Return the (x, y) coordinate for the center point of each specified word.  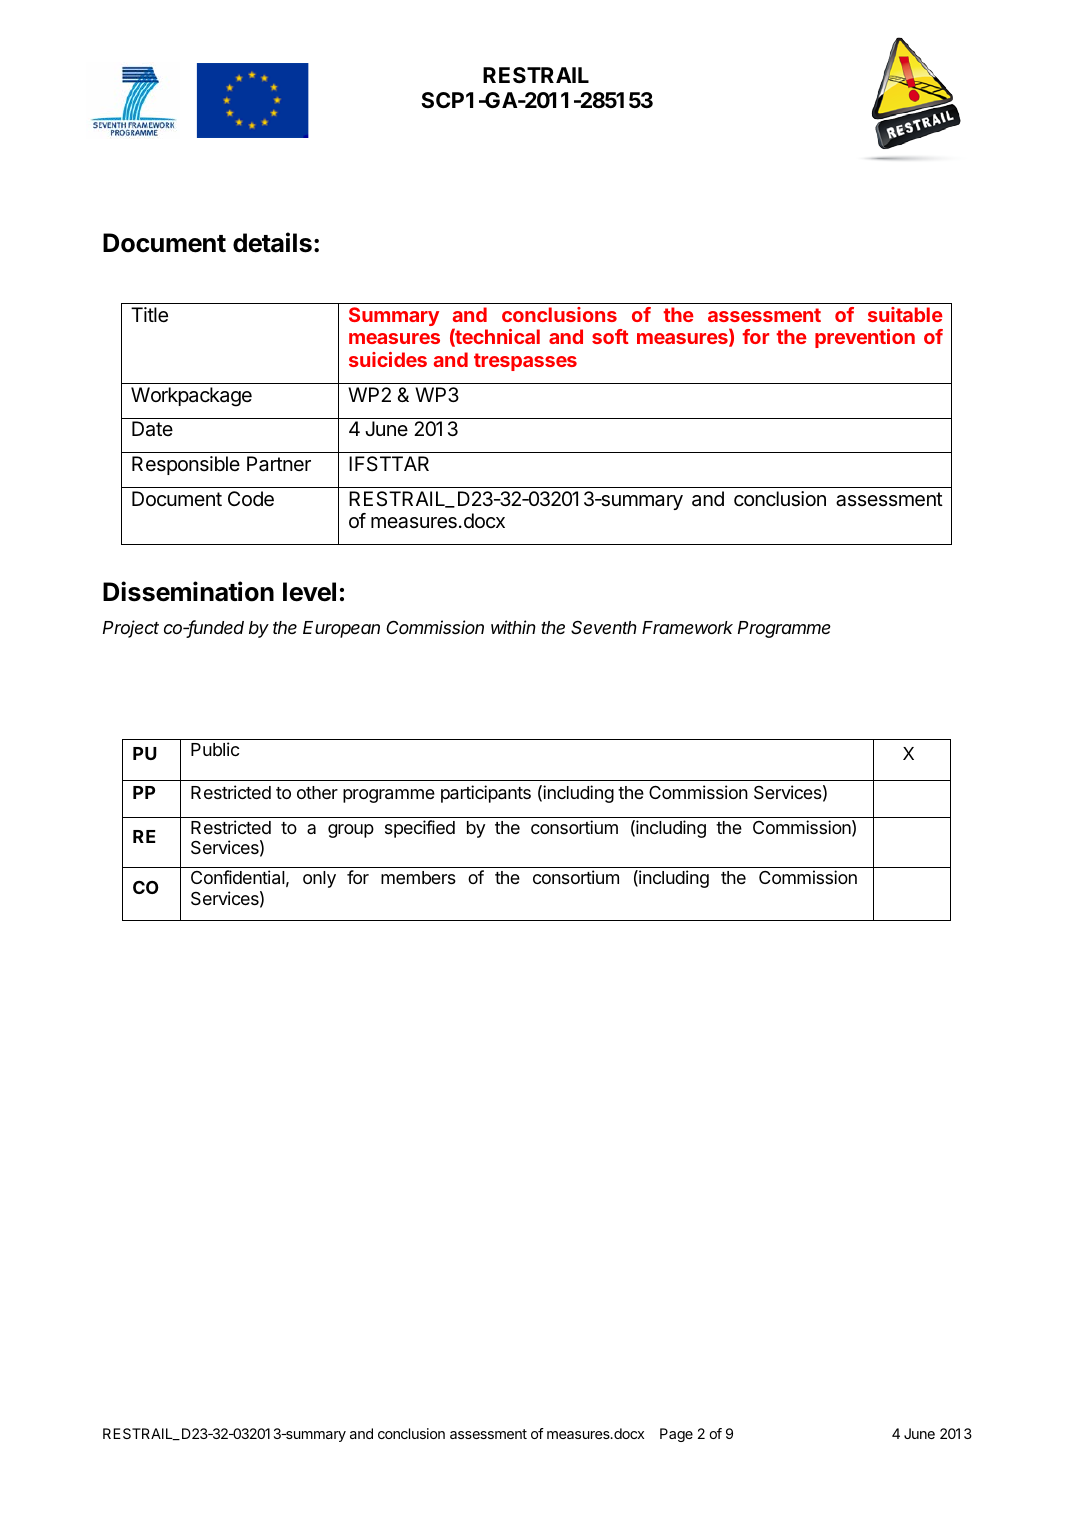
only (319, 879)
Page (676, 1435)
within (513, 627)
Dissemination (188, 591)
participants (486, 794)
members (418, 877)
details (272, 242)
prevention (865, 338)
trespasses (525, 362)
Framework (687, 627)
